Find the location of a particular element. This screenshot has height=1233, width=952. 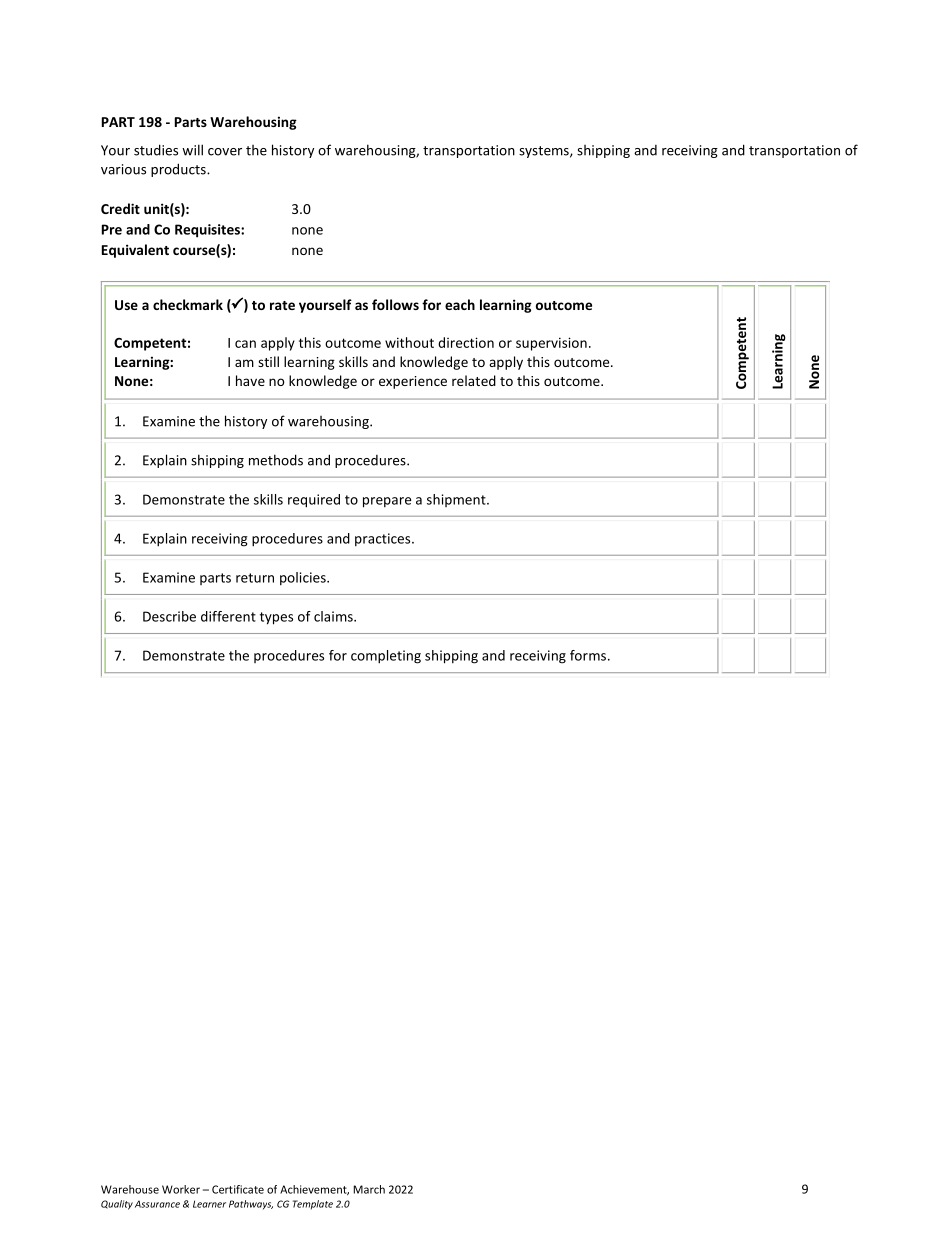

completing is located at coordinates (386, 657).
